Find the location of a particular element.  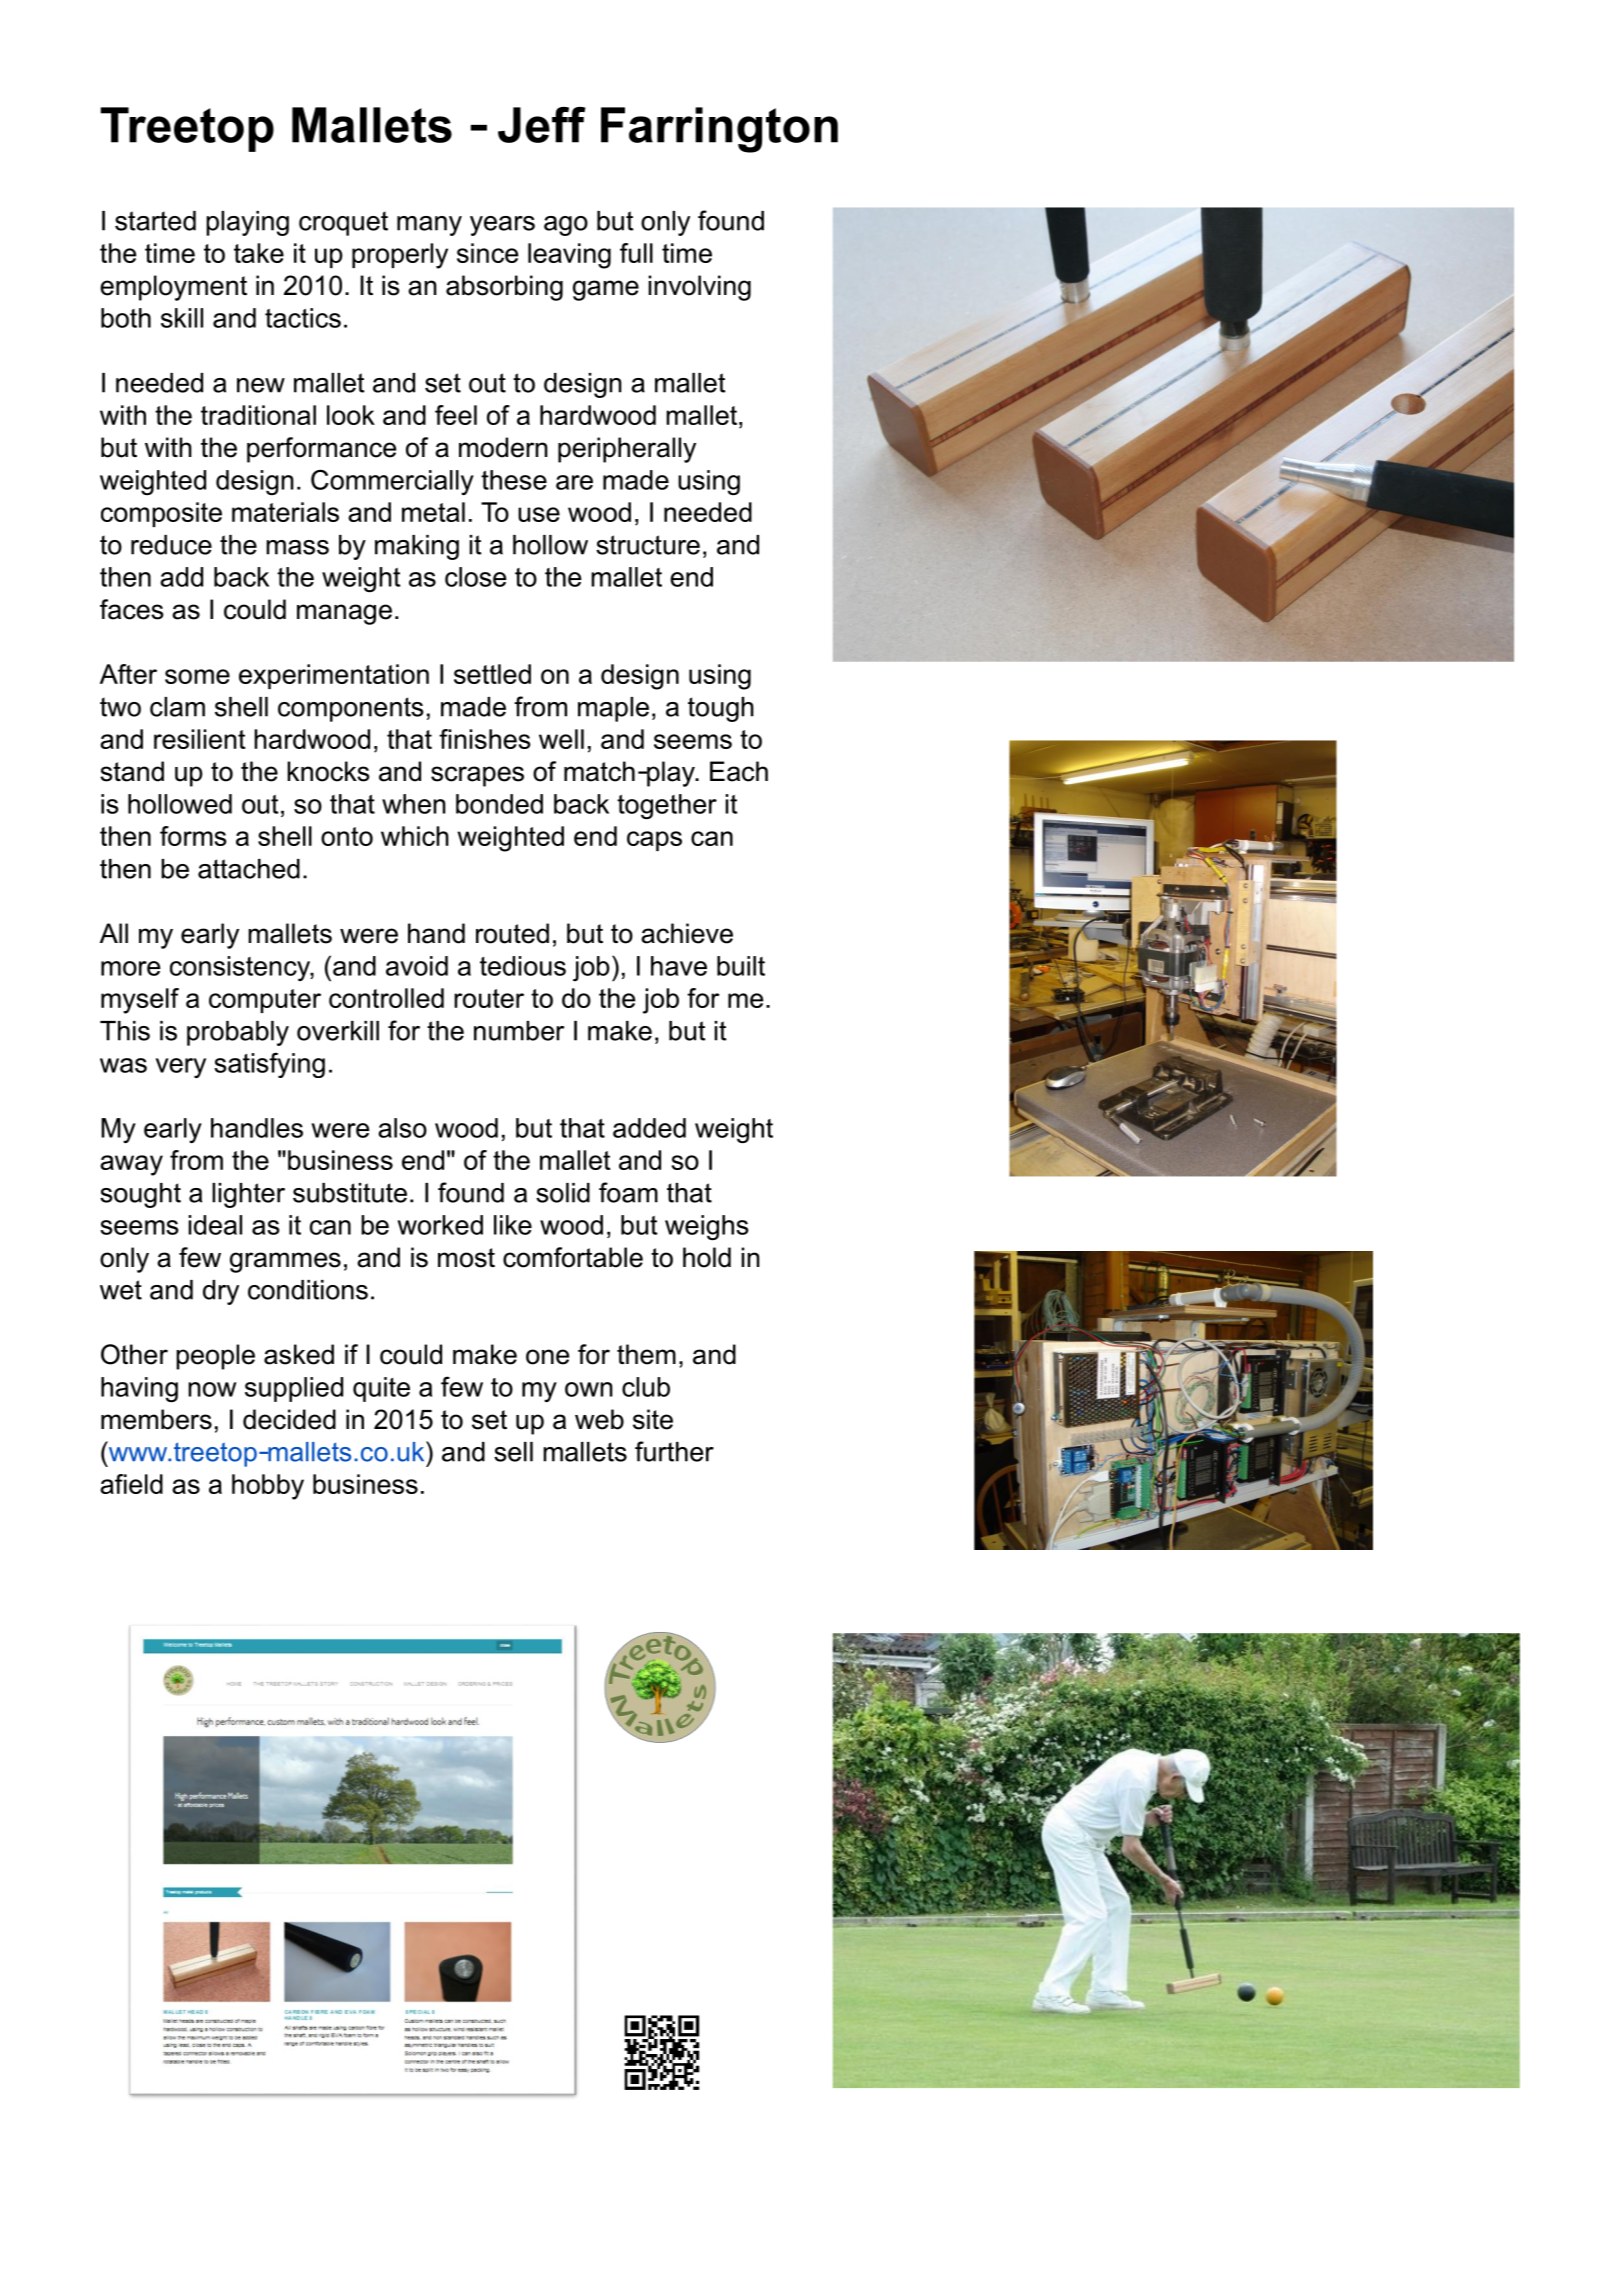

when is located at coordinates (414, 804).
